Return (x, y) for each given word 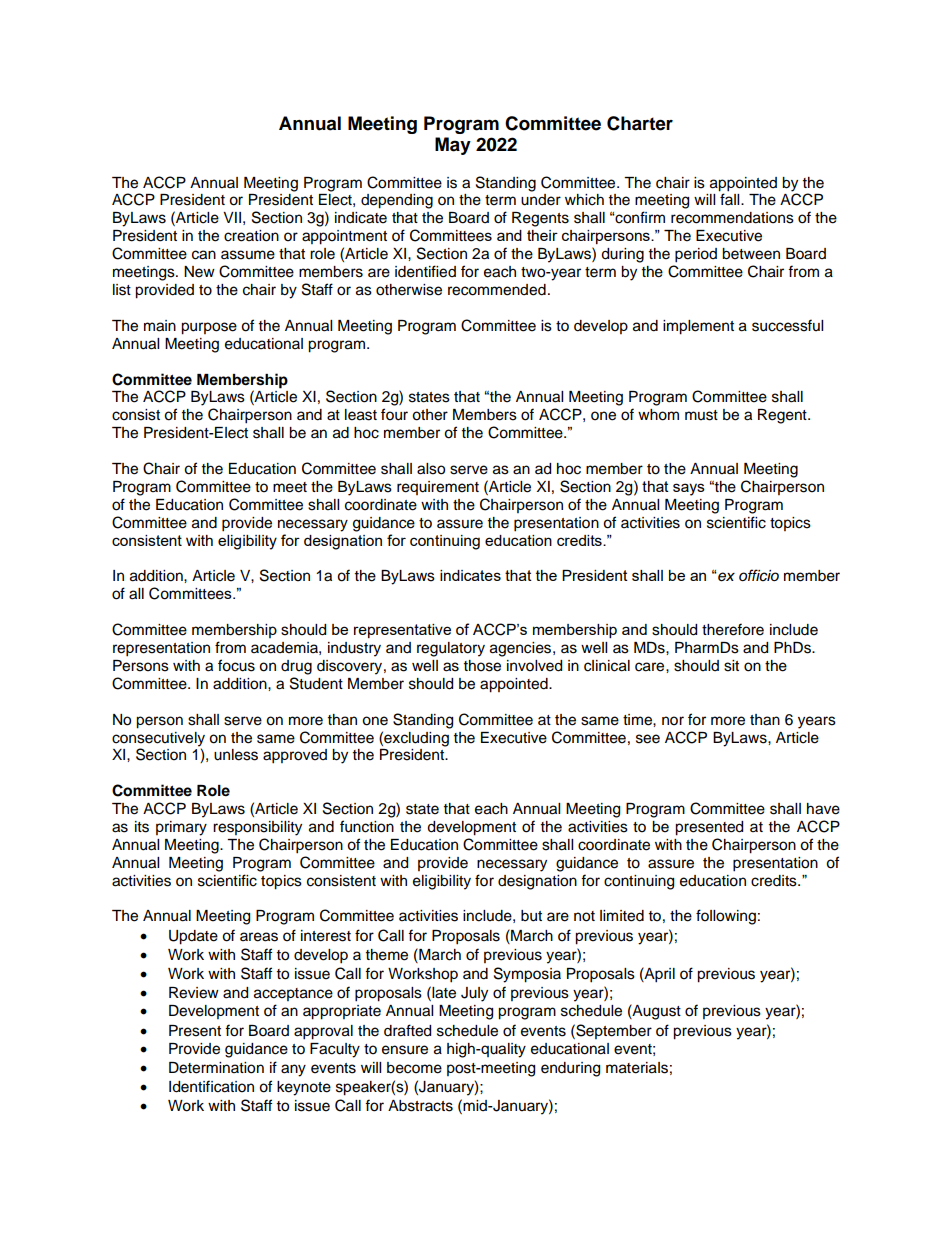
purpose (209, 328)
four (394, 414)
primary (181, 828)
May (453, 146)
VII (232, 217)
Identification (211, 1086)
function (367, 826)
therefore (733, 629)
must (701, 415)
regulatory (451, 649)
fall (731, 199)
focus (236, 665)
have (823, 809)
